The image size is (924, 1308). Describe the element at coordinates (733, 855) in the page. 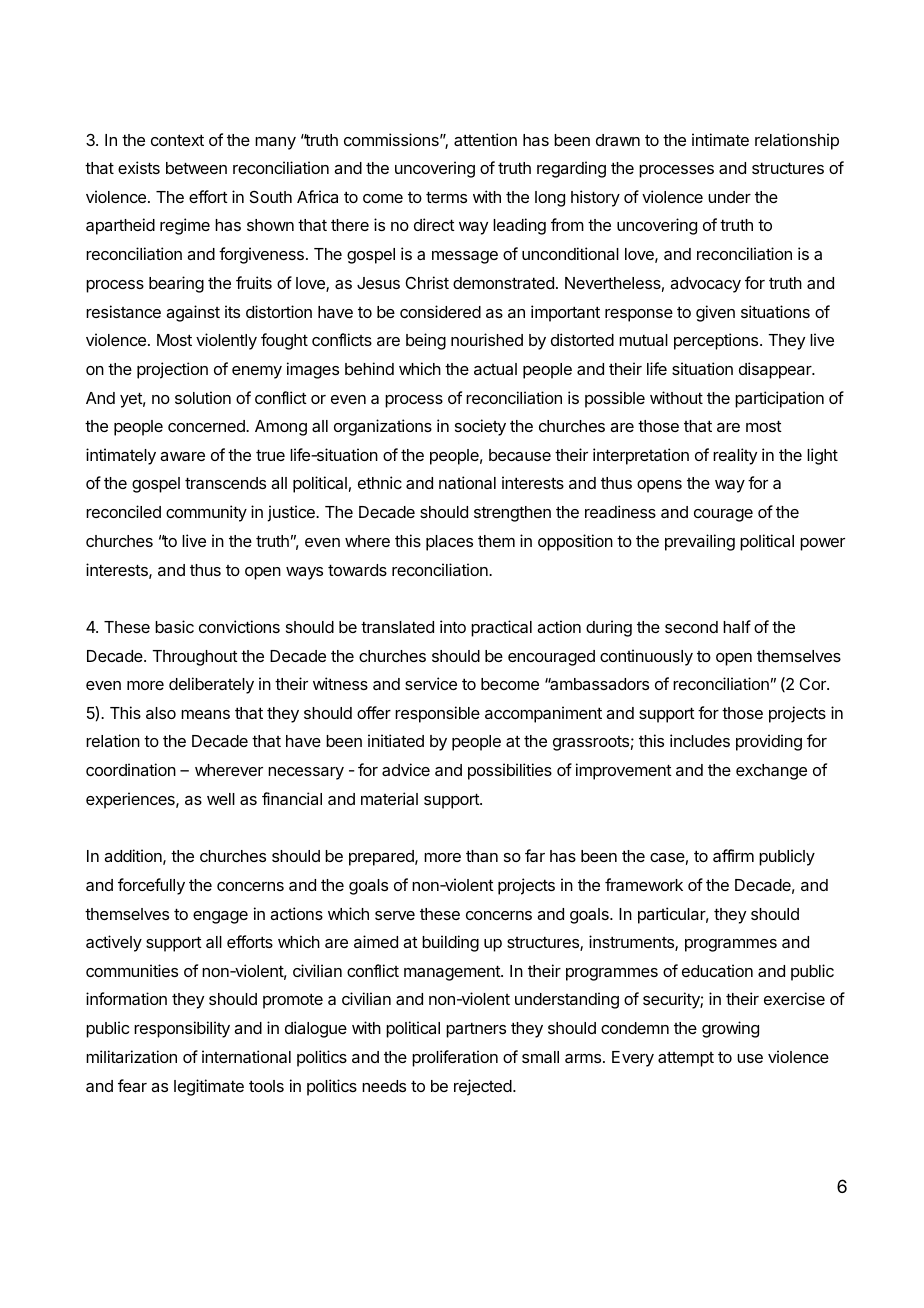

I see `affirm` at that location.
